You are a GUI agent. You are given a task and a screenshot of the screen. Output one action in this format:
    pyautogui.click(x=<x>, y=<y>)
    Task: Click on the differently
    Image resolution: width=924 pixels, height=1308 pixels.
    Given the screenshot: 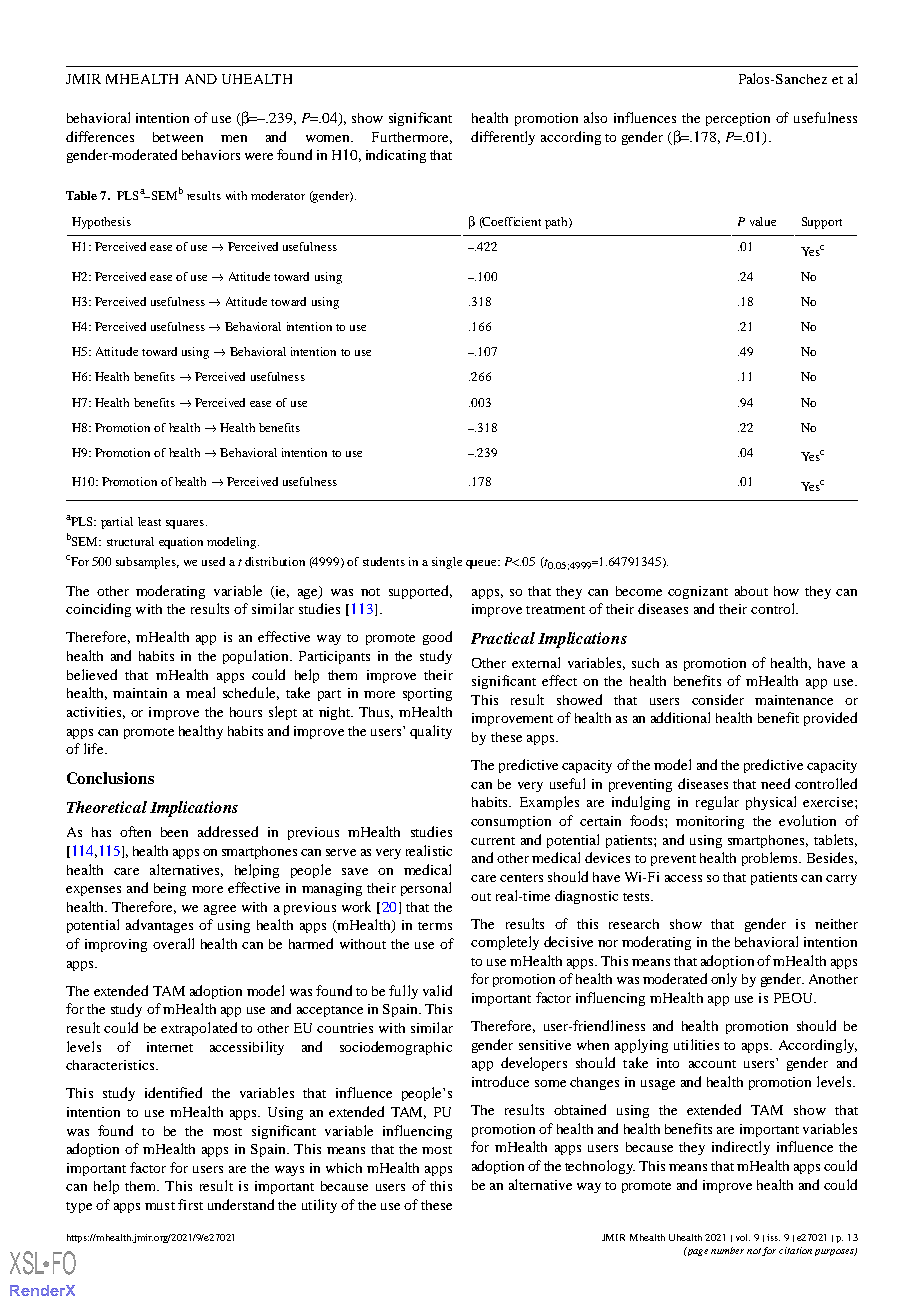 What is the action you would take?
    pyautogui.click(x=503, y=138)
